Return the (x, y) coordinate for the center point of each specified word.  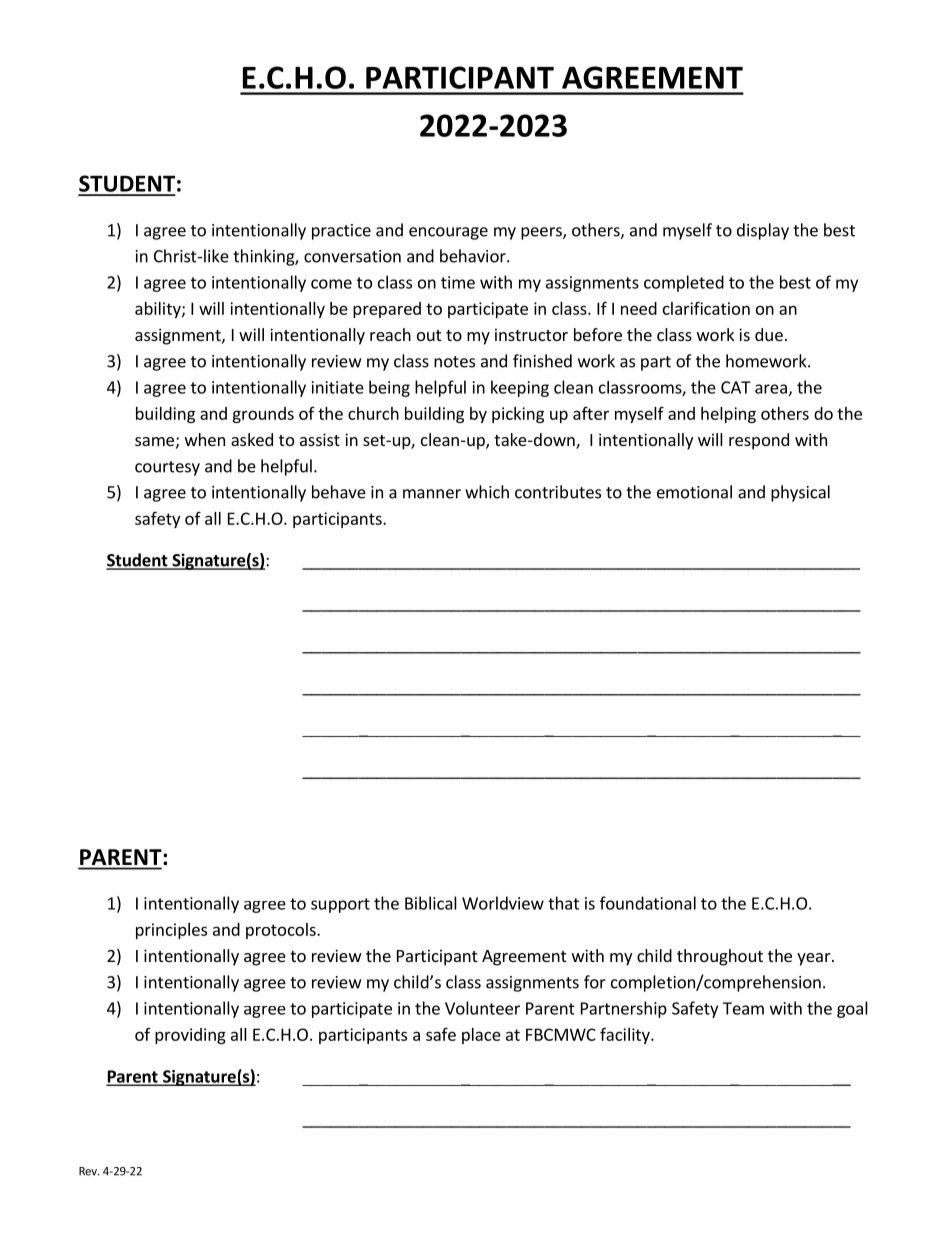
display (763, 231)
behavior (474, 256)
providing (190, 1036)
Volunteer (482, 1008)
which (487, 492)
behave (339, 492)
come (331, 284)
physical (800, 493)
